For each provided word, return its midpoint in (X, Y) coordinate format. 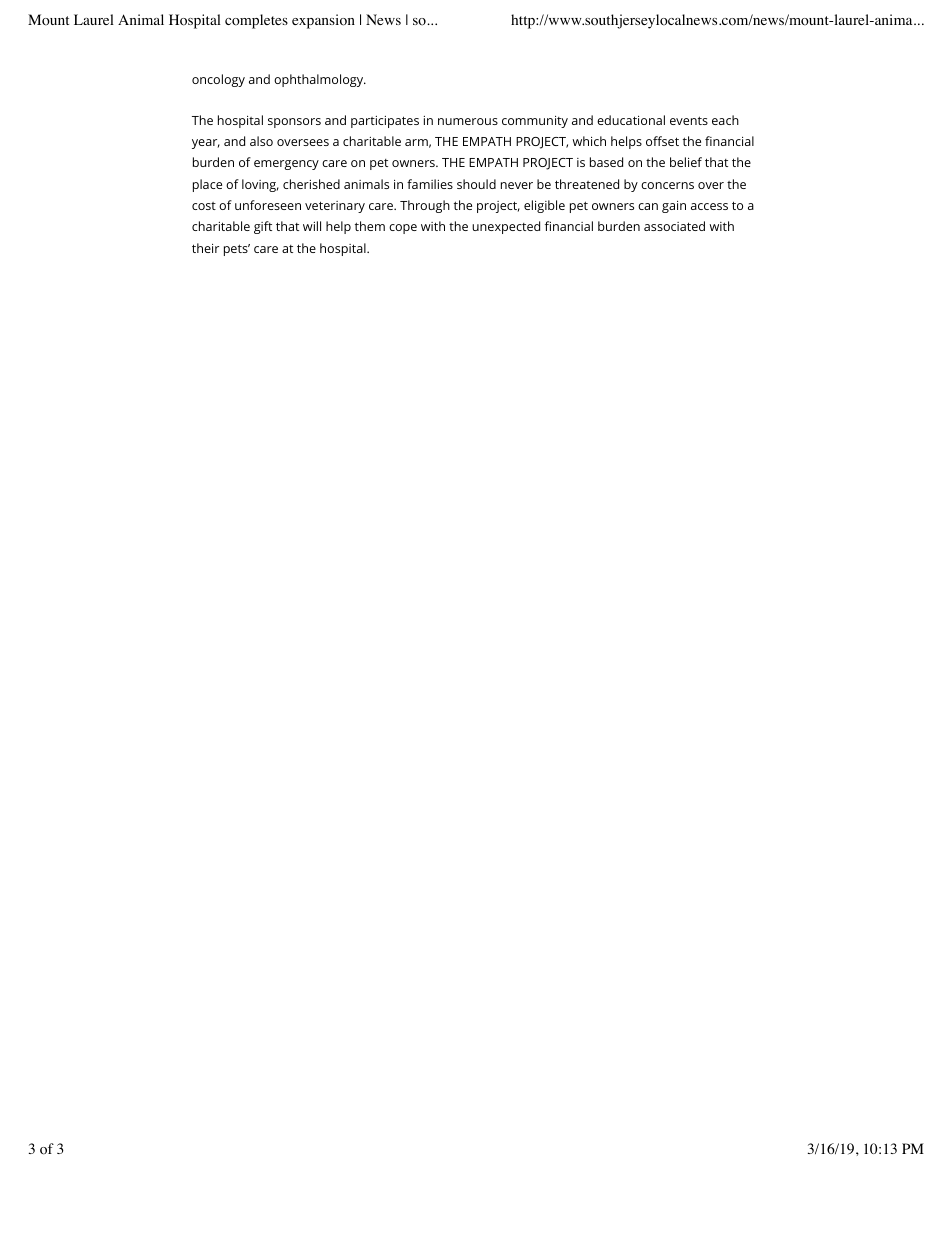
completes (256, 21)
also (261, 141)
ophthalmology (320, 80)
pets (237, 250)
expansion (323, 21)
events (689, 120)
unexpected (506, 227)
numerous (468, 121)
